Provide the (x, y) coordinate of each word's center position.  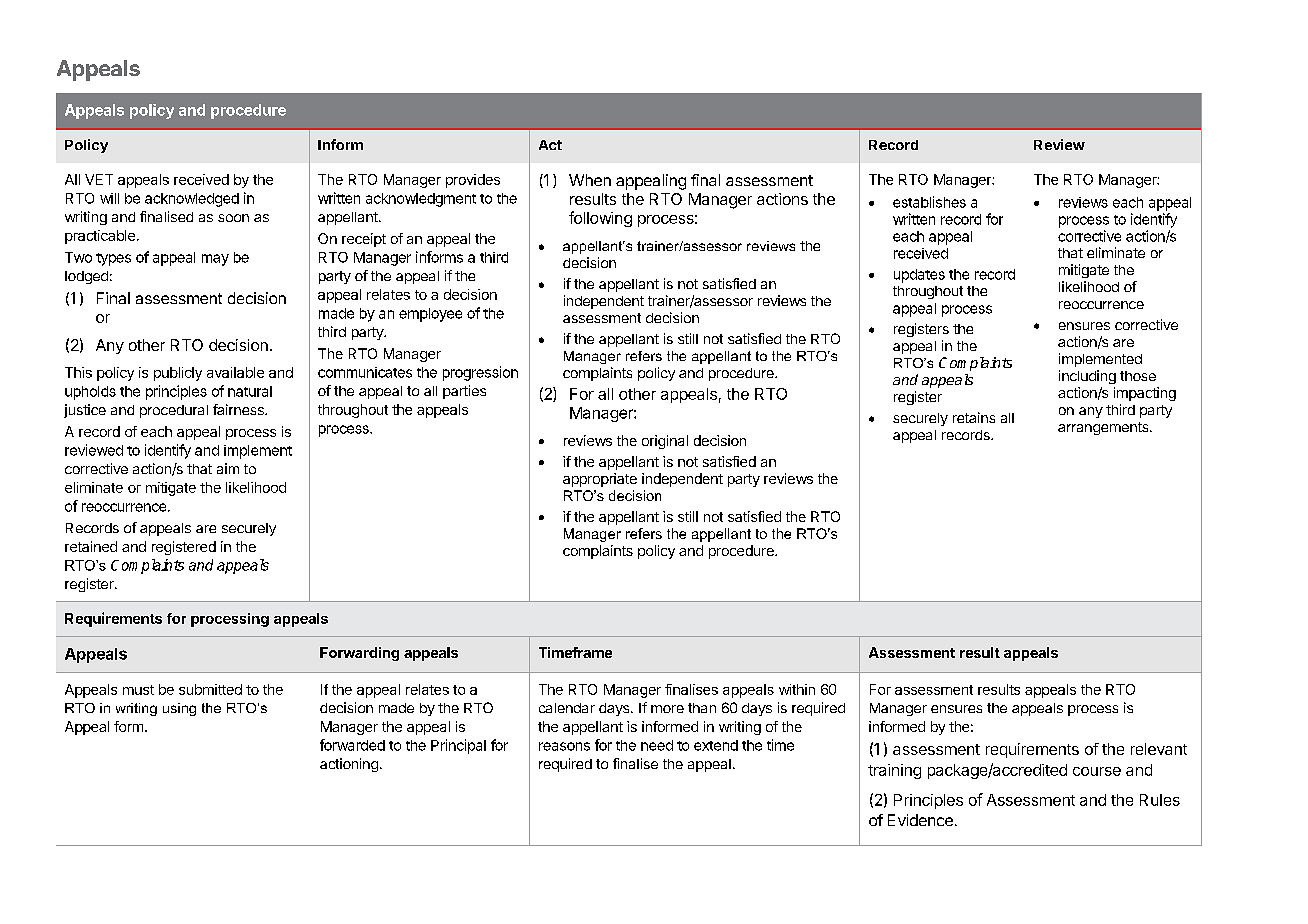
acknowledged (192, 200)
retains (974, 417)
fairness (239, 409)
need (657, 745)
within (797, 689)
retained (91, 546)
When (590, 180)
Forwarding (359, 654)
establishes (929, 202)
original (665, 442)
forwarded (352, 745)
